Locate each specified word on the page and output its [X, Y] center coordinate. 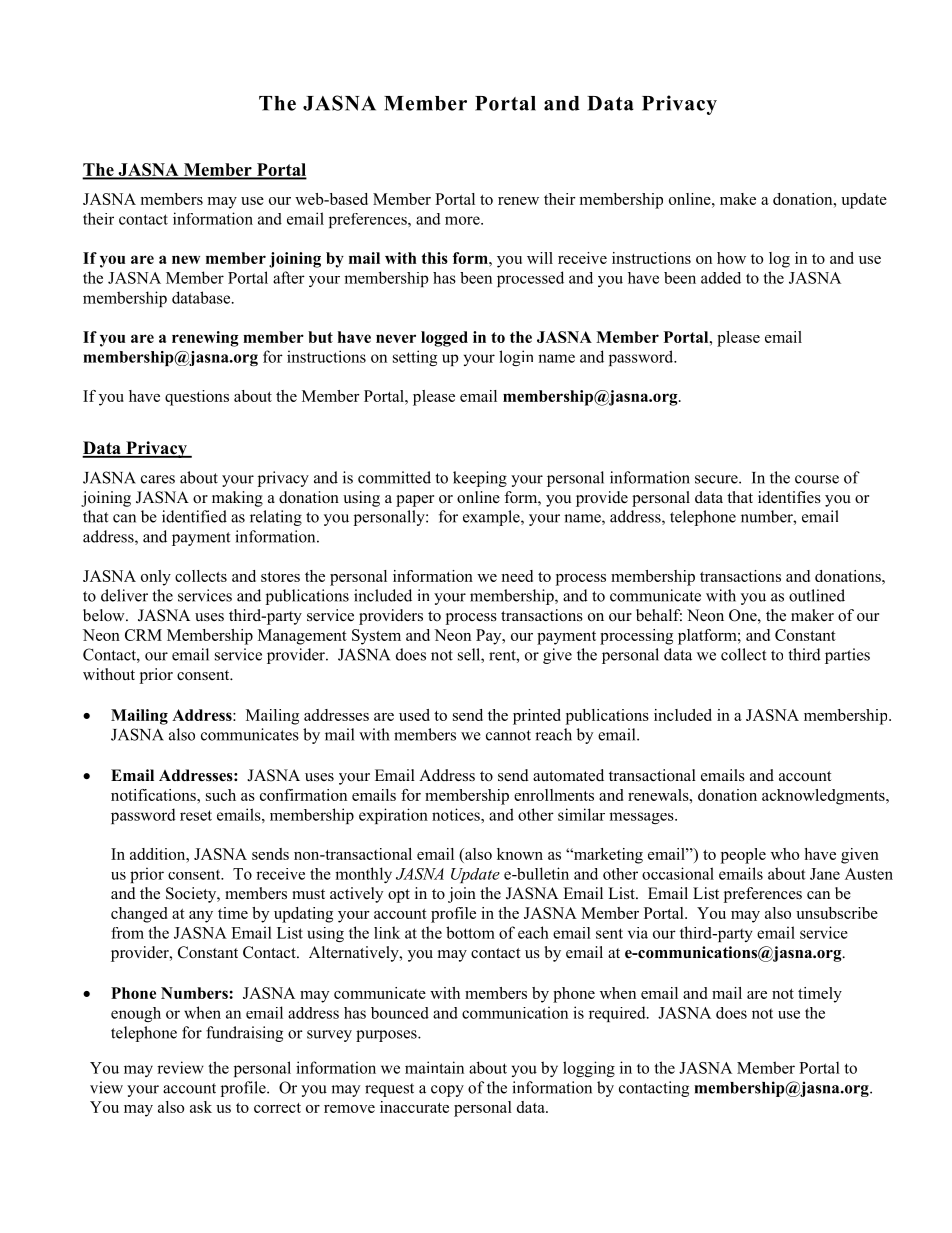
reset [196, 815]
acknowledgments [824, 797]
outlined [817, 595]
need [517, 576]
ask [201, 1107]
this [434, 258]
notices [457, 814]
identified [194, 516]
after [289, 277]
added [721, 278]
